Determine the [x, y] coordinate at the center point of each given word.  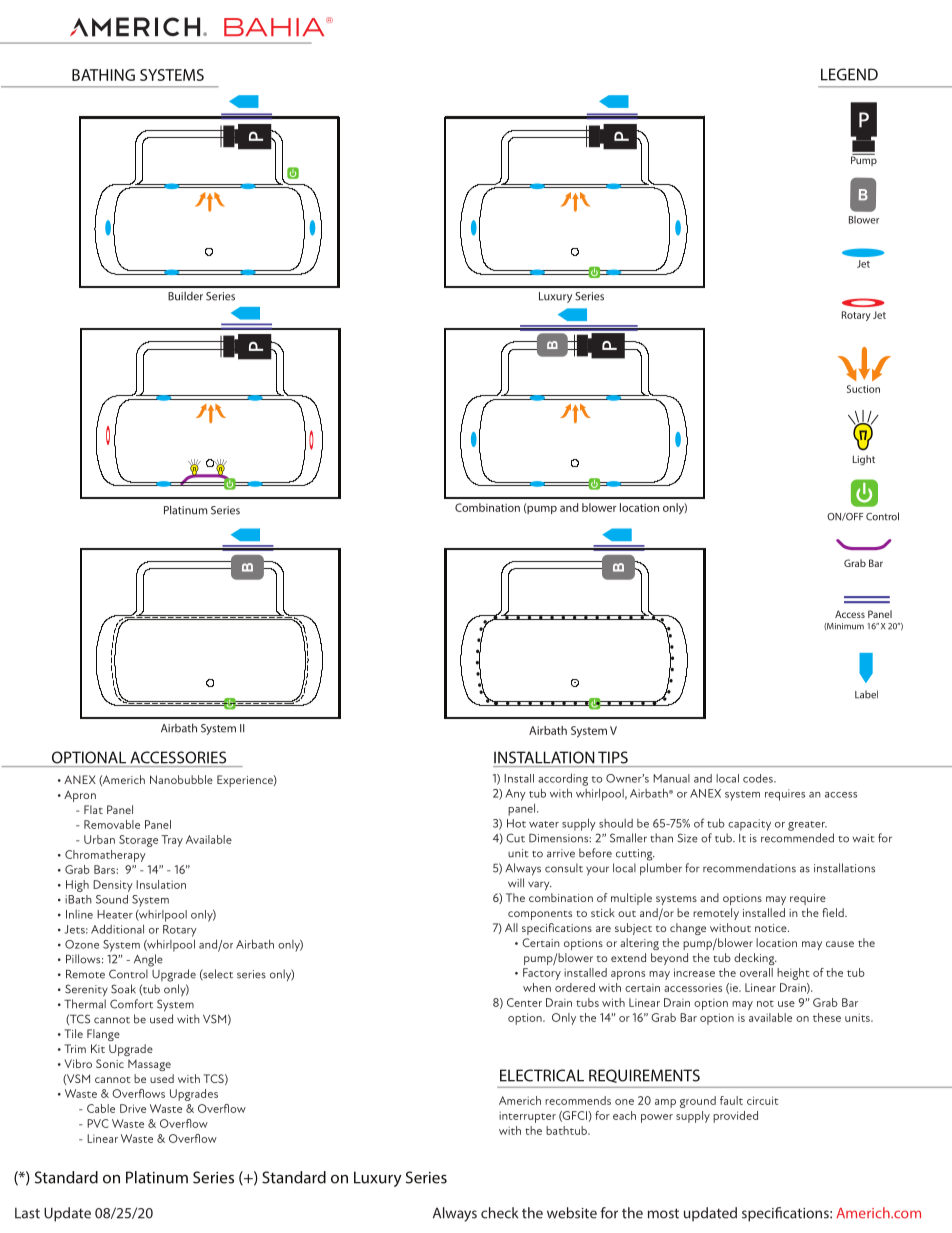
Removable [112, 824]
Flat [93, 809]
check [499, 1213]
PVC [98, 1123]
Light [864, 460]
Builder [185, 296]
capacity [749, 825]
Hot [516, 823]
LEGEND [849, 74]
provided [735, 1117]
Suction [863, 389]
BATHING [103, 75]
